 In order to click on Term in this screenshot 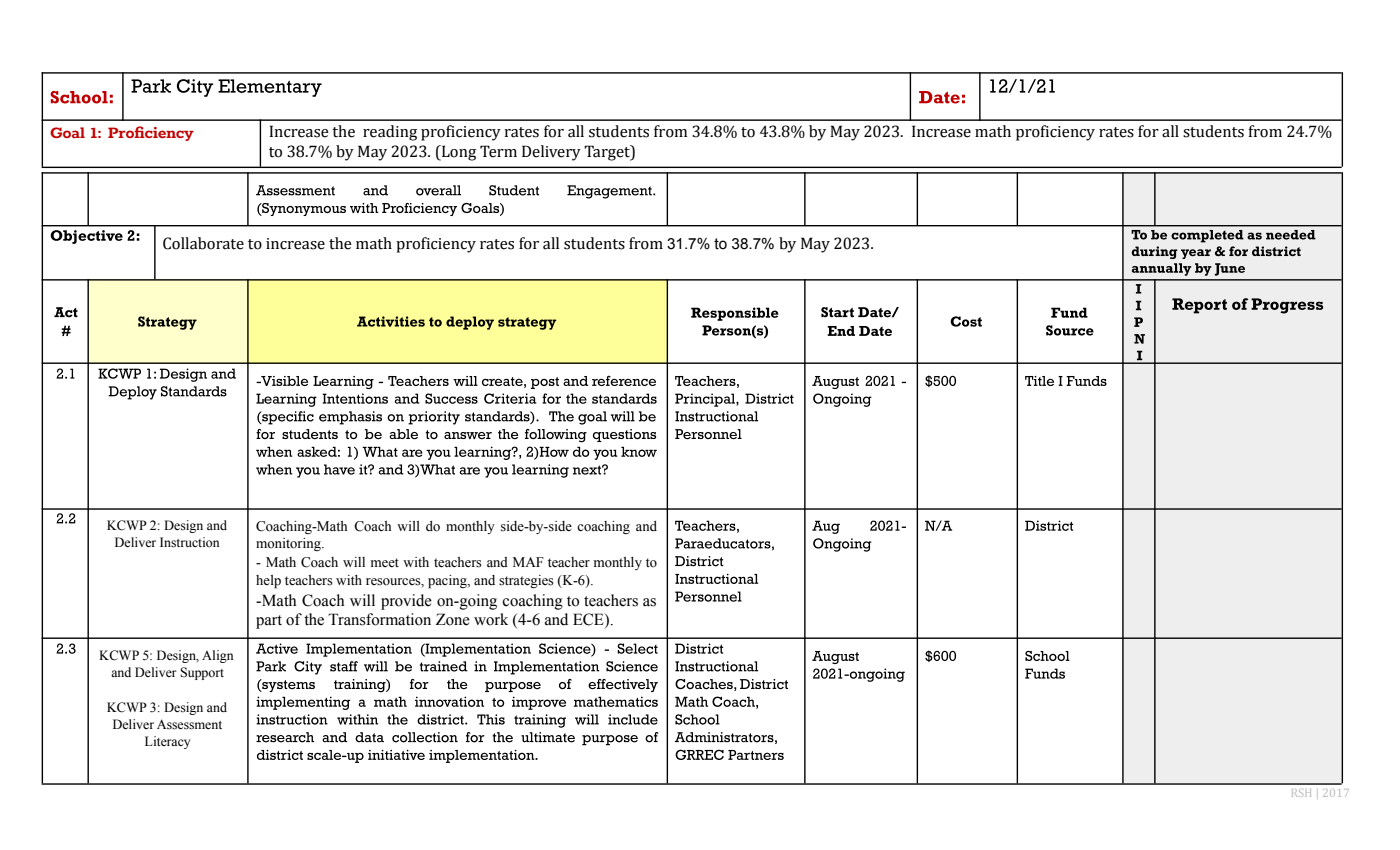, I will do `click(498, 151)`.
